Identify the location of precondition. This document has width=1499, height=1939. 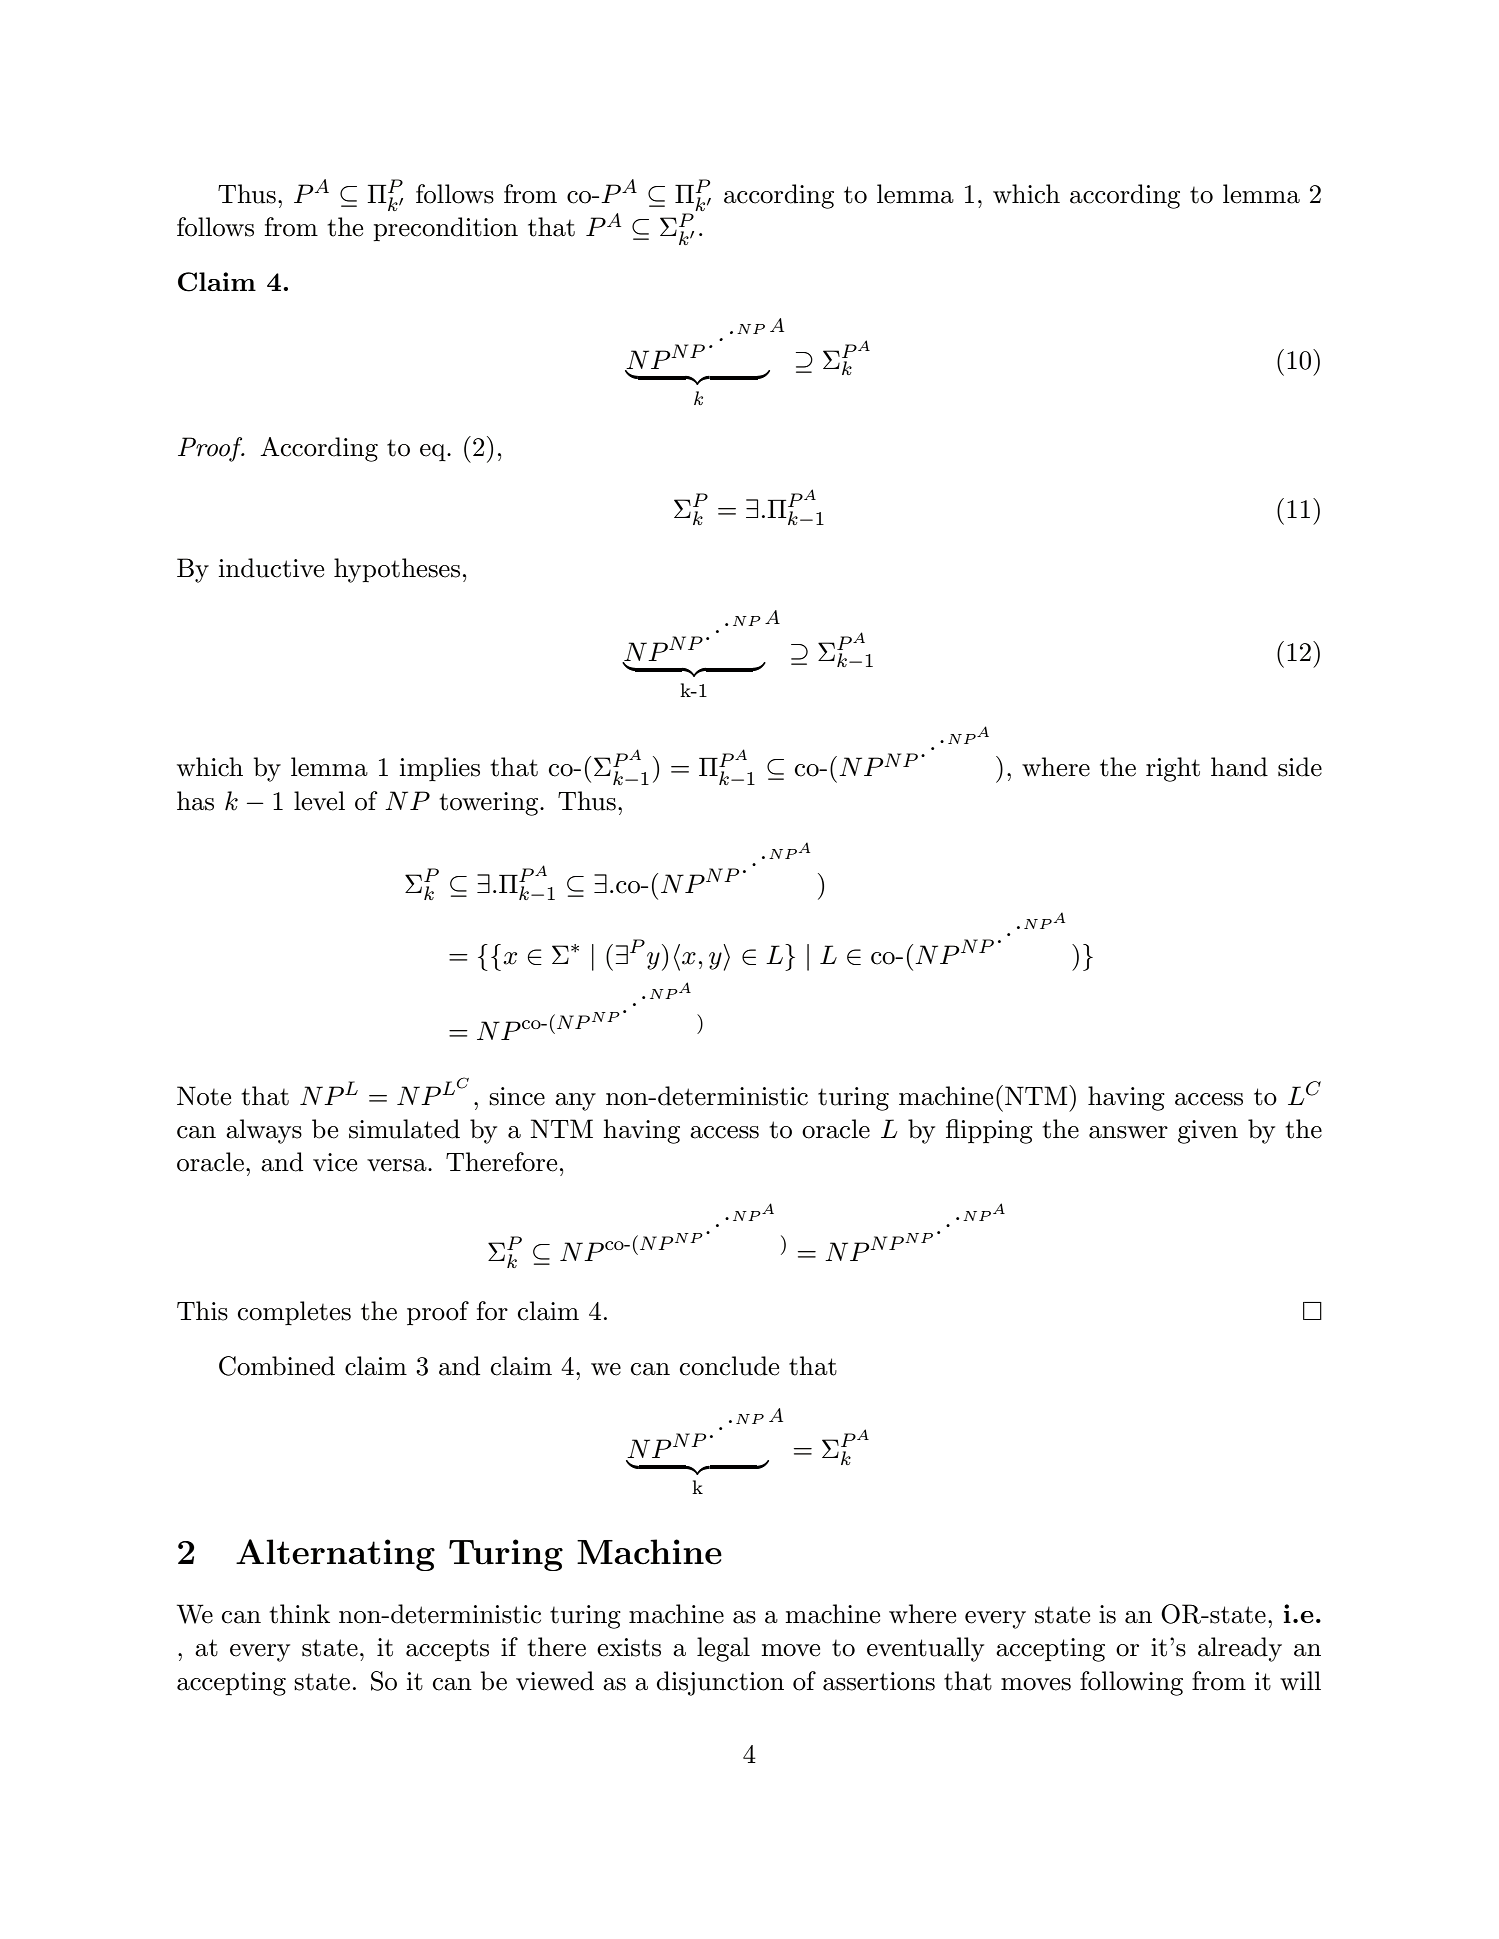
(445, 229).
